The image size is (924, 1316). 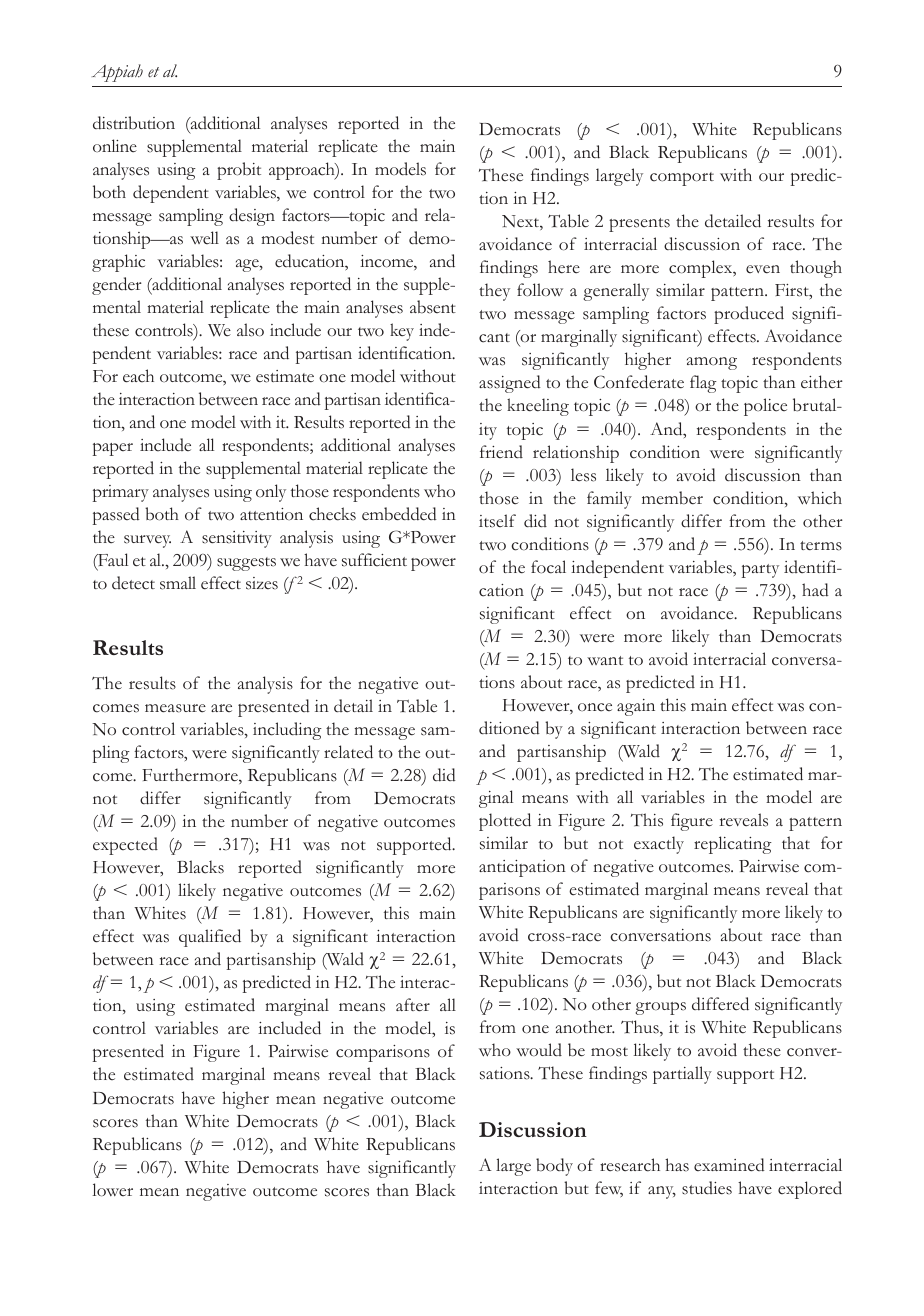 What do you see at coordinates (252, 217) in the document?
I see `design` at bounding box center [252, 217].
